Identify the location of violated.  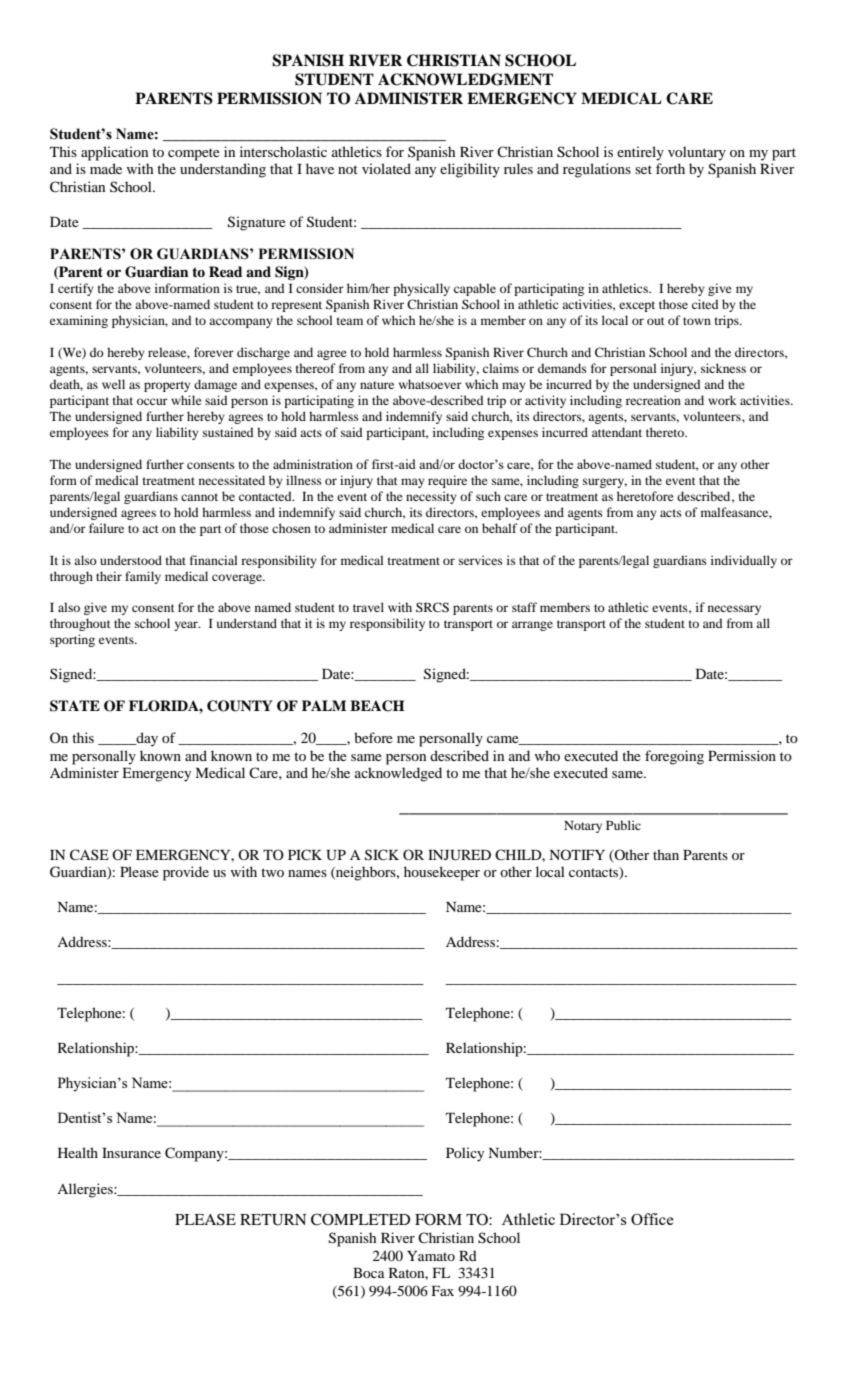
(386, 168).
